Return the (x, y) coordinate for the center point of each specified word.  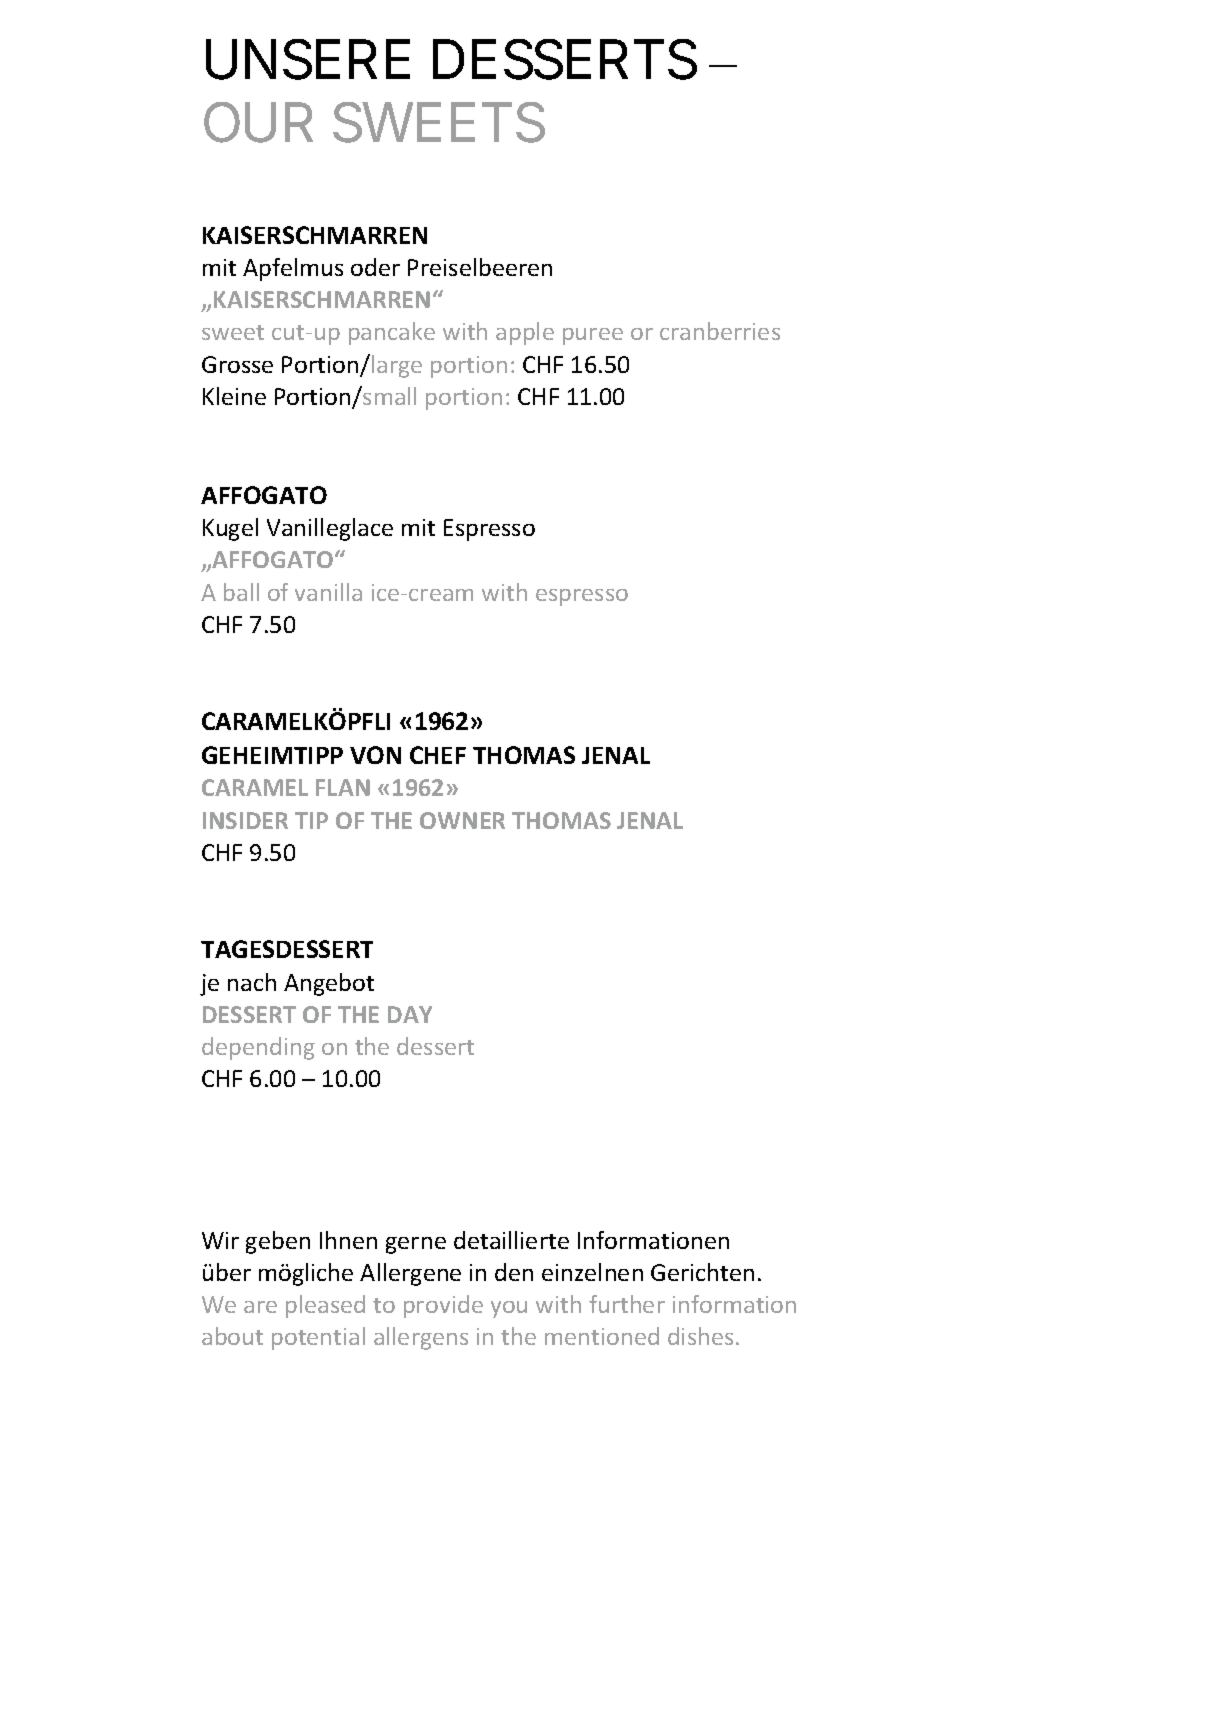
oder (375, 267)
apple (525, 333)
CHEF (438, 755)
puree (593, 336)
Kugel (230, 529)
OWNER (462, 820)
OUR (258, 123)
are (260, 1307)
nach (252, 982)
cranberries (720, 331)
